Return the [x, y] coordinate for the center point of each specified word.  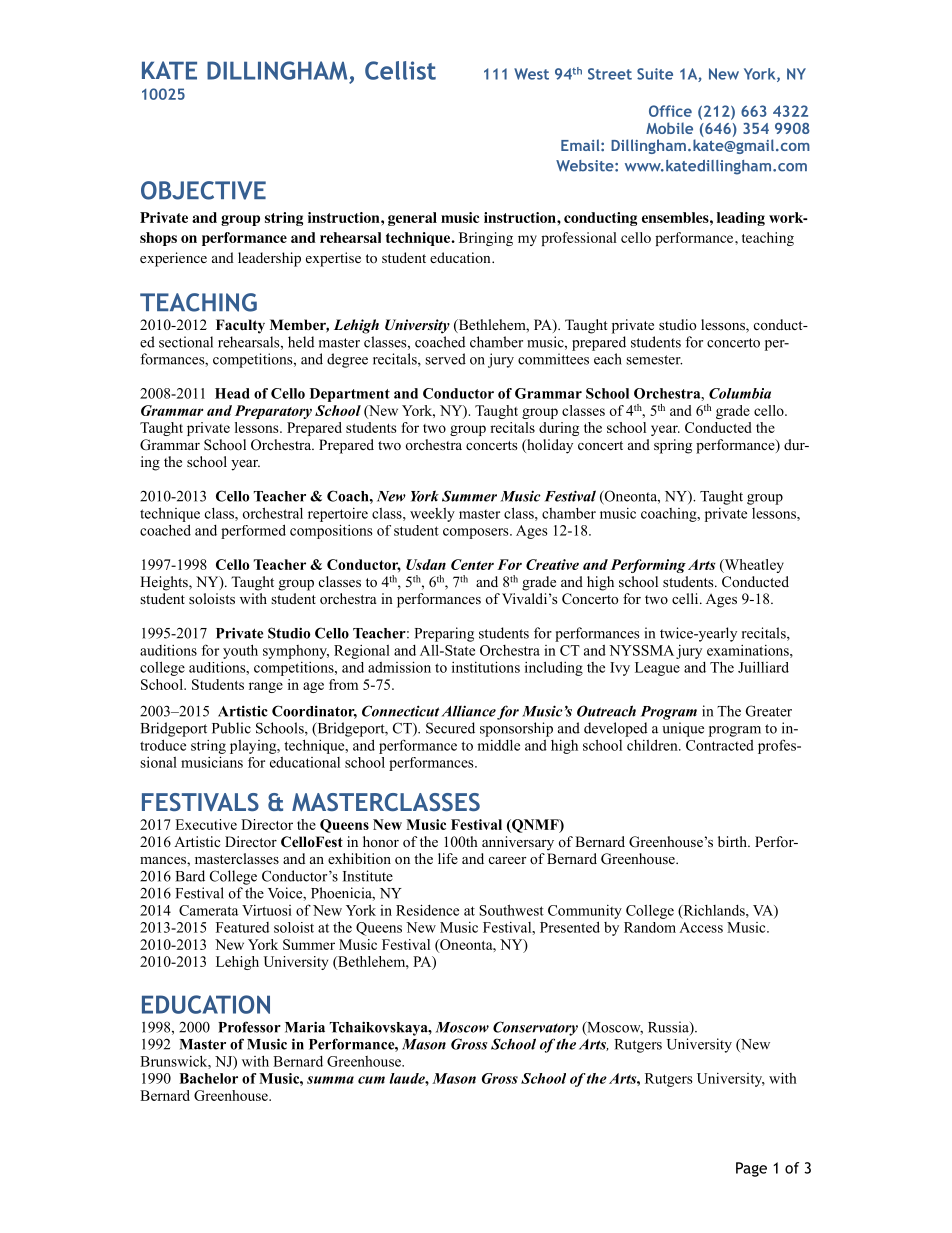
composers [477, 533]
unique [683, 729]
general [412, 219]
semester [654, 360]
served [445, 359]
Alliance [469, 711]
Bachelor [208, 1078]
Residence [427, 910]
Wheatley [753, 566]
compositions [331, 531]
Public [231, 728]
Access [701, 927]
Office [670, 111]
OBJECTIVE [203, 190]
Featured [242, 927]
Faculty [240, 326]
